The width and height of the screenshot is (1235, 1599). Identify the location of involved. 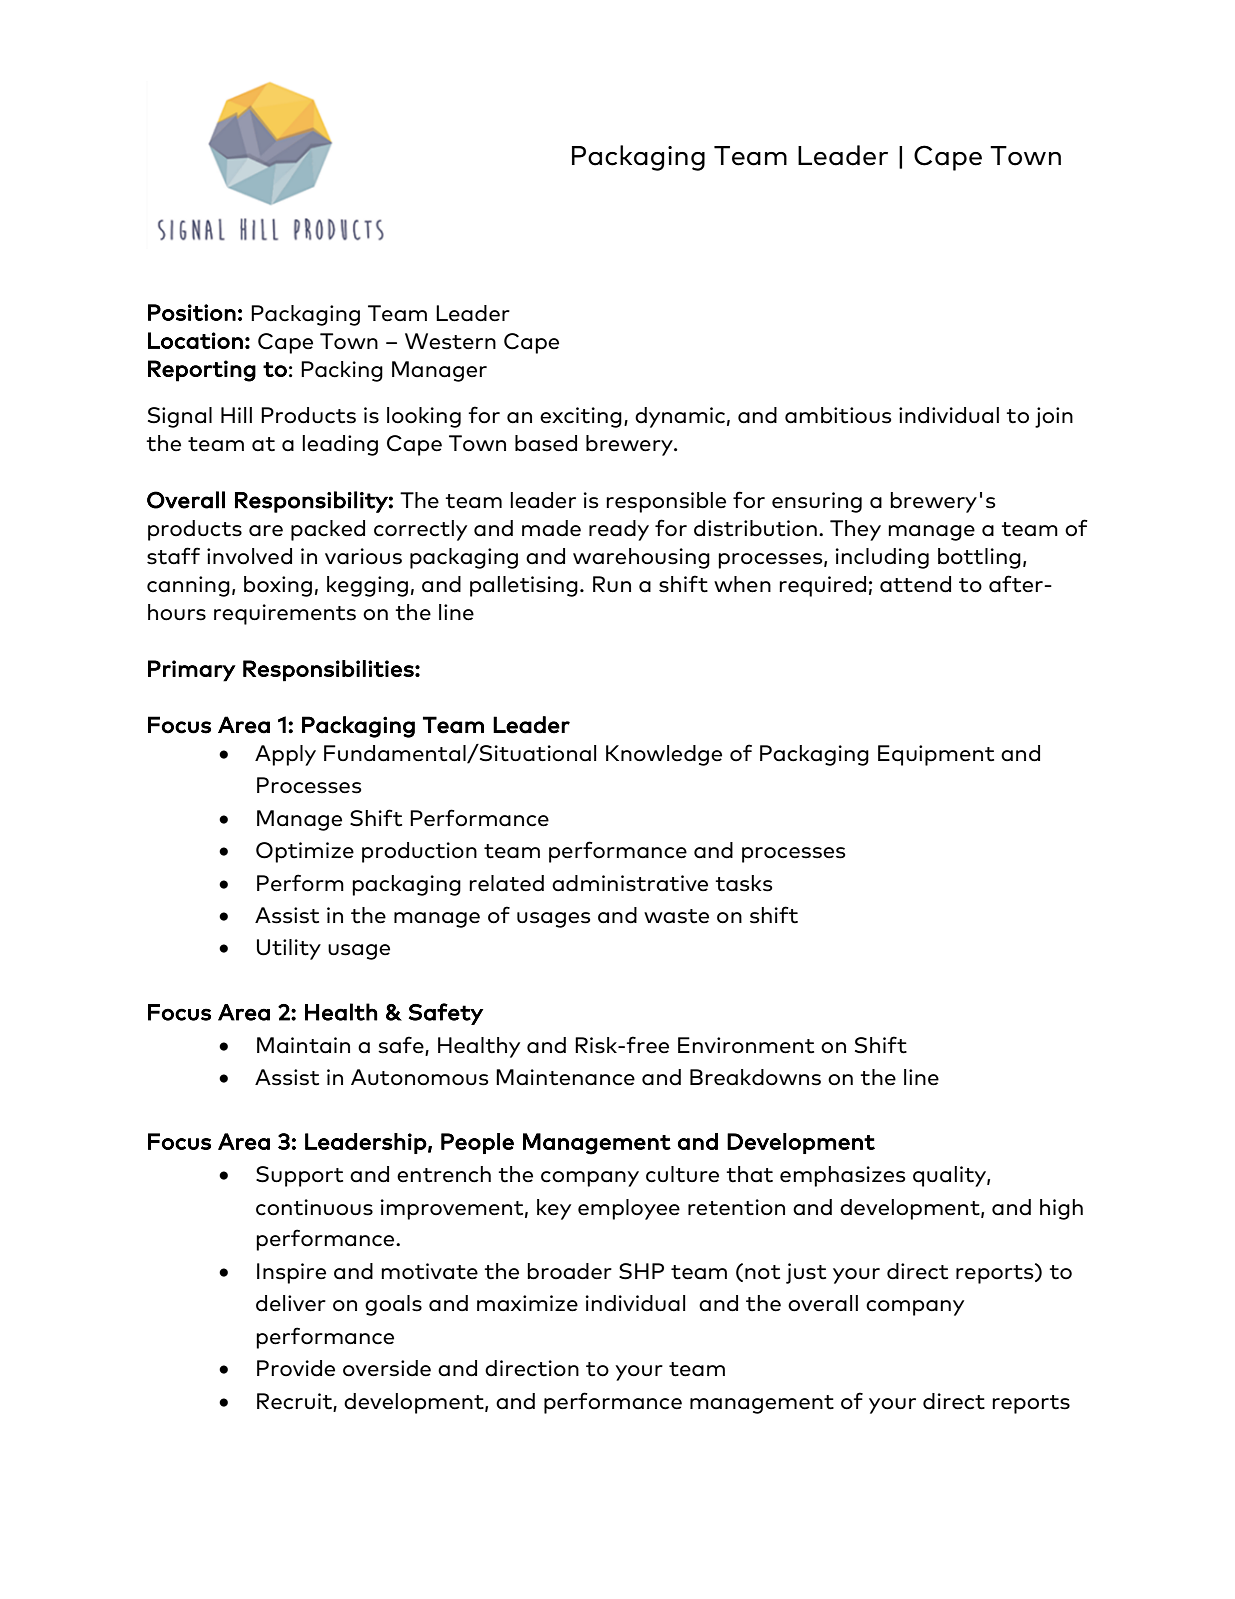
(249, 556).
